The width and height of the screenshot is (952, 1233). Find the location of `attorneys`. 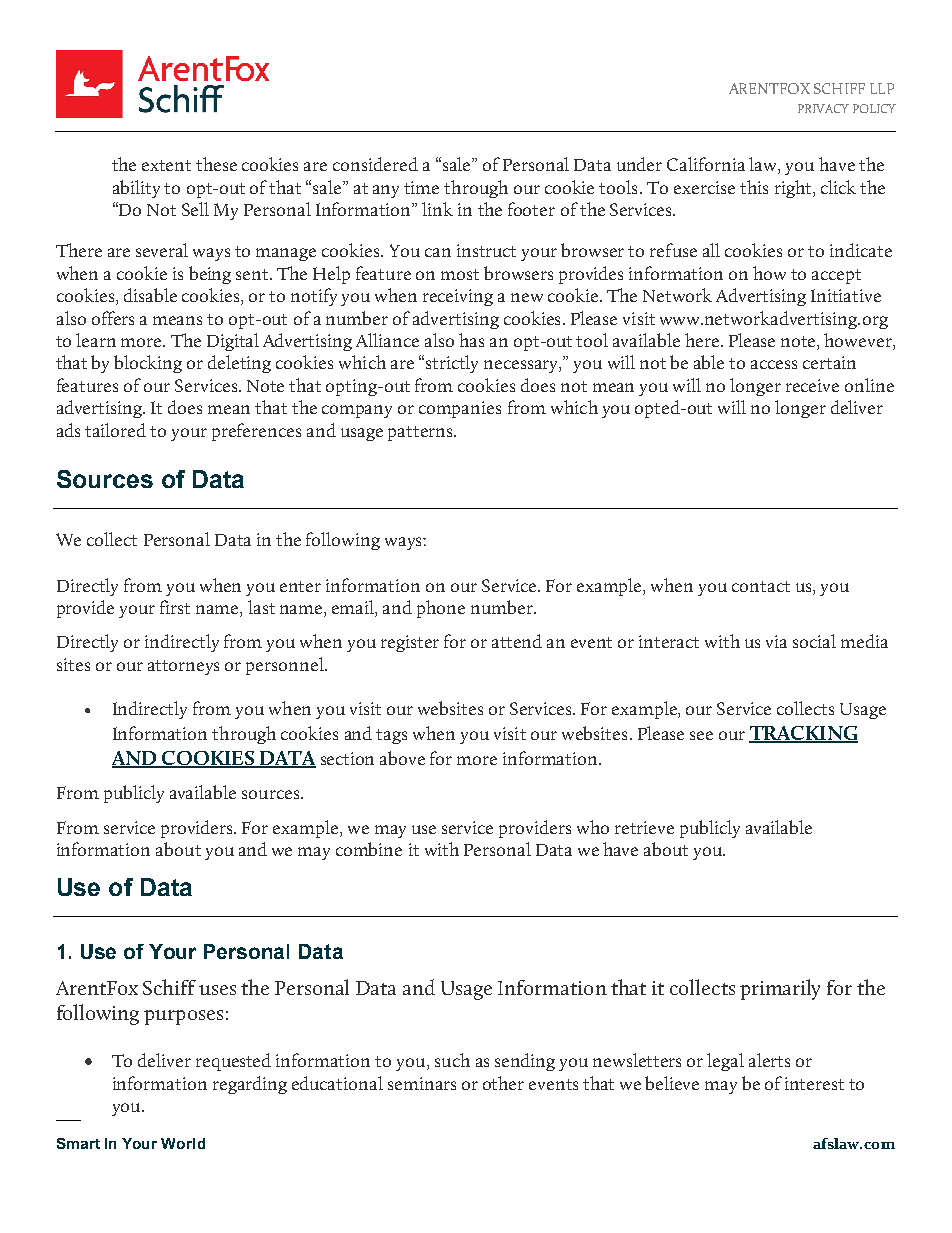

attorneys is located at coordinates (183, 667).
